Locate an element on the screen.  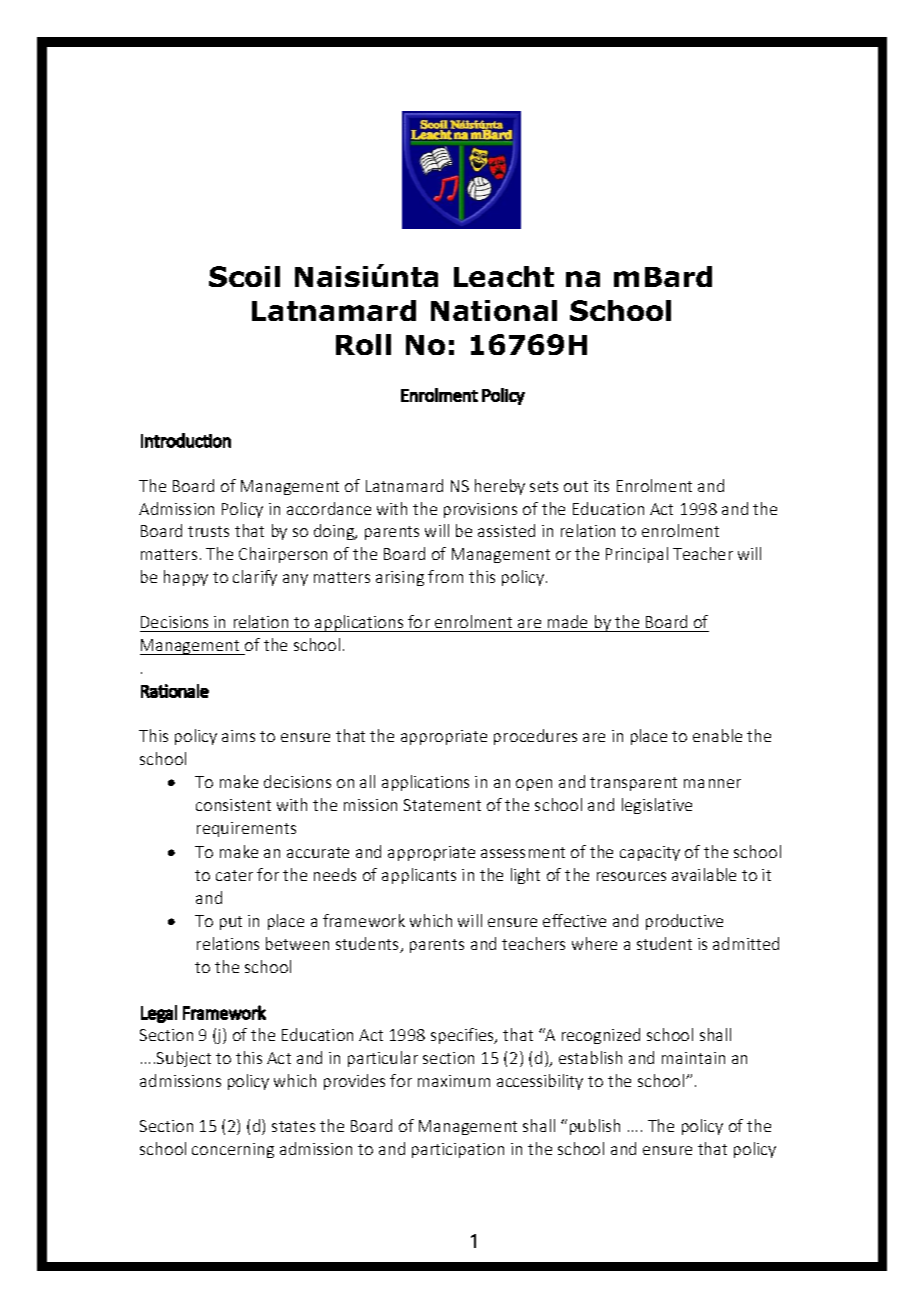
put is located at coordinates (231, 923).
